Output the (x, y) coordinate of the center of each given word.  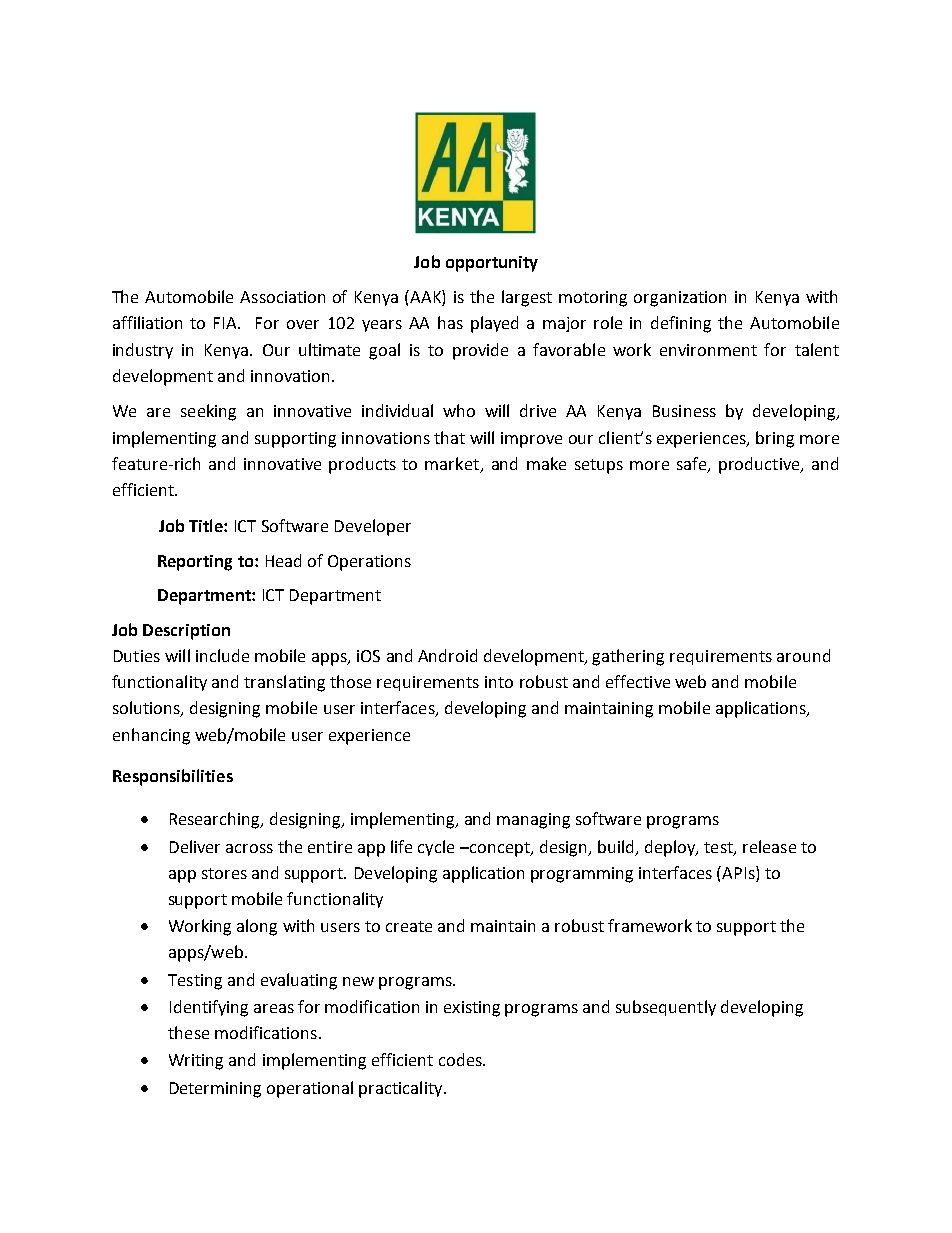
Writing (196, 1062)
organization (680, 299)
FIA (227, 323)
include (222, 655)
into (499, 682)
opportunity (492, 264)
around (803, 655)
